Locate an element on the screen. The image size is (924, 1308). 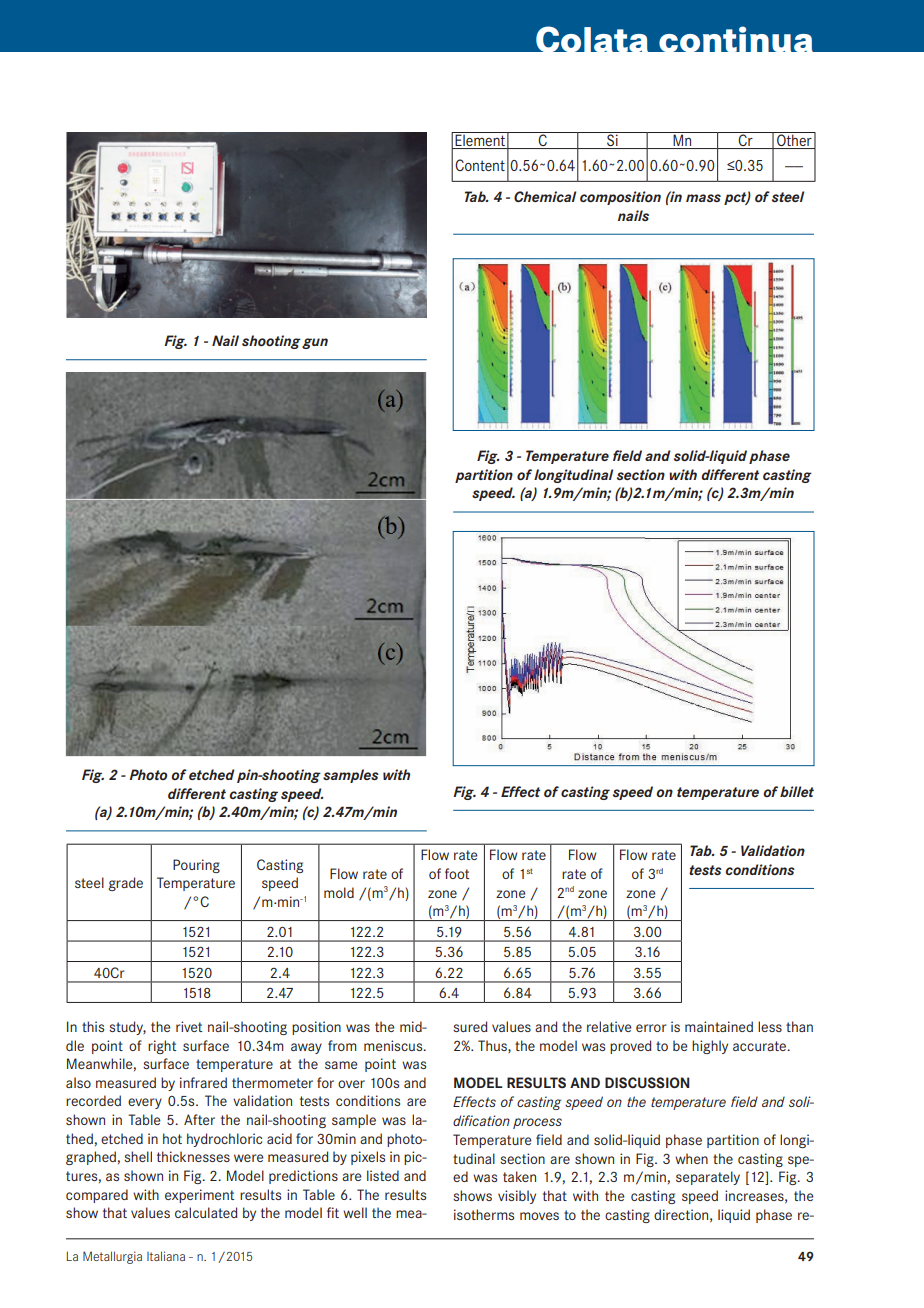
when is located at coordinates (691, 1158).
